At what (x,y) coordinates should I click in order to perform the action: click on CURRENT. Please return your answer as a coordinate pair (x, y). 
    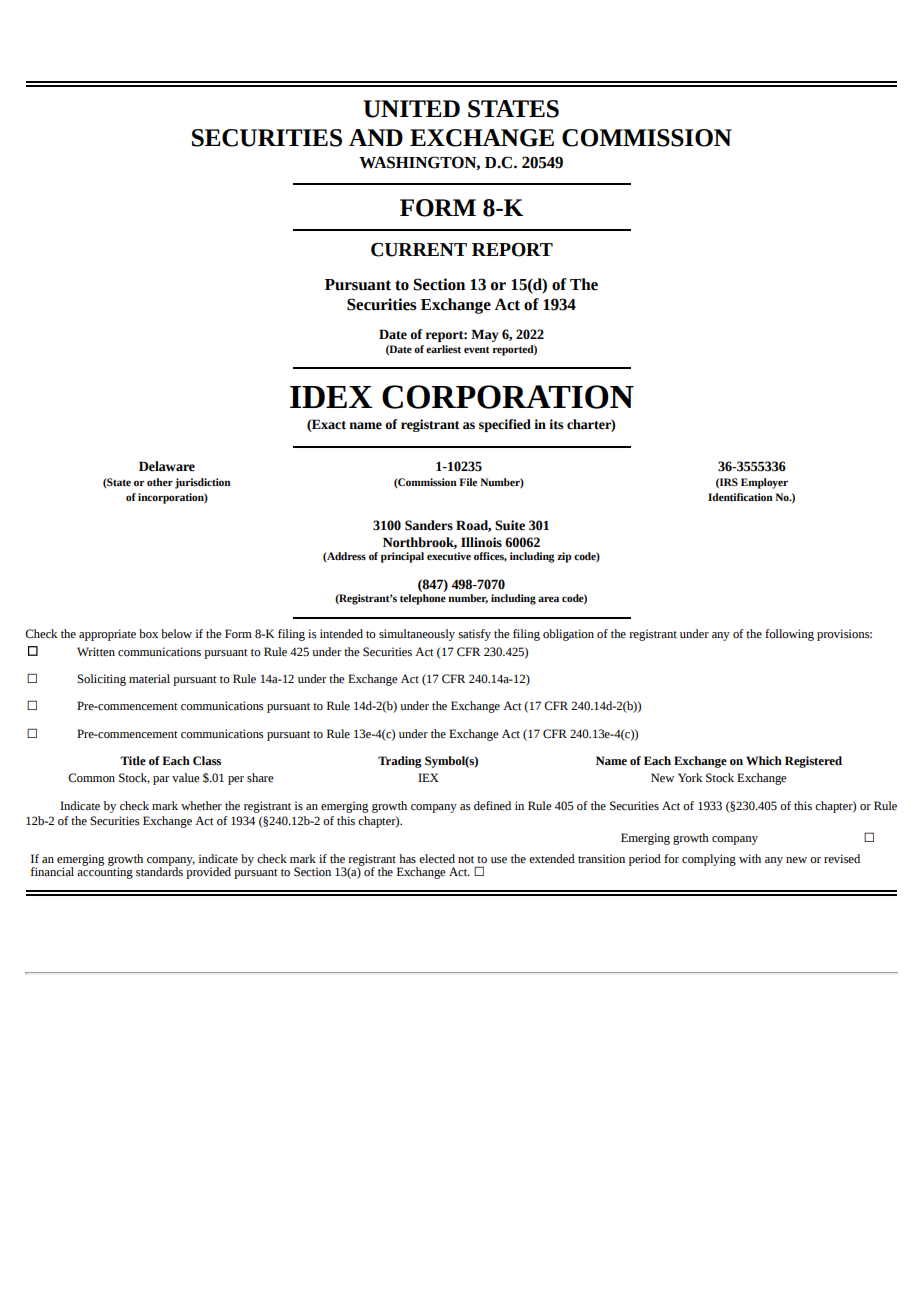
    Looking at the image, I should click on (419, 250).
